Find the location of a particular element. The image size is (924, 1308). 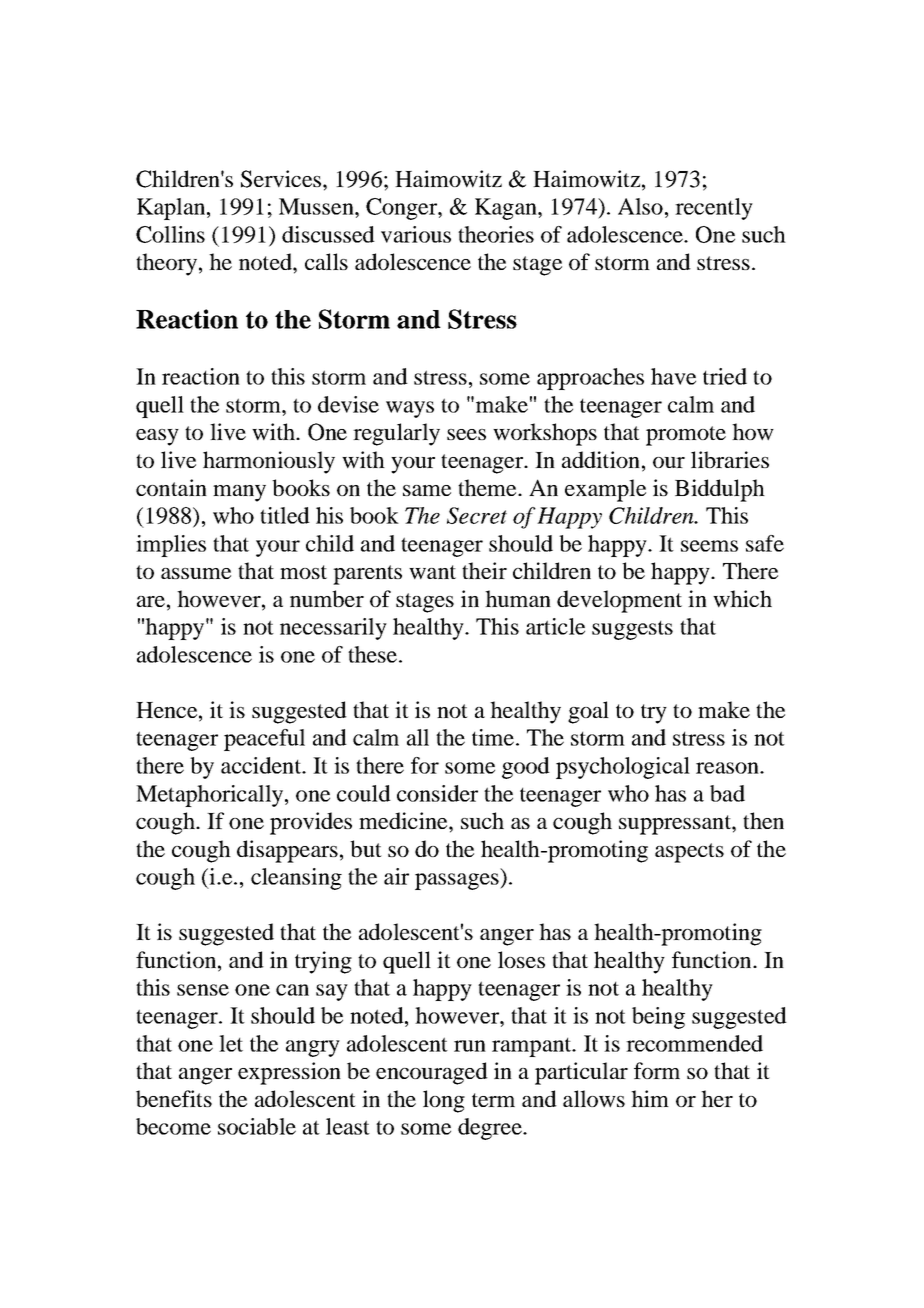

suggests is located at coordinates (632, 630).
